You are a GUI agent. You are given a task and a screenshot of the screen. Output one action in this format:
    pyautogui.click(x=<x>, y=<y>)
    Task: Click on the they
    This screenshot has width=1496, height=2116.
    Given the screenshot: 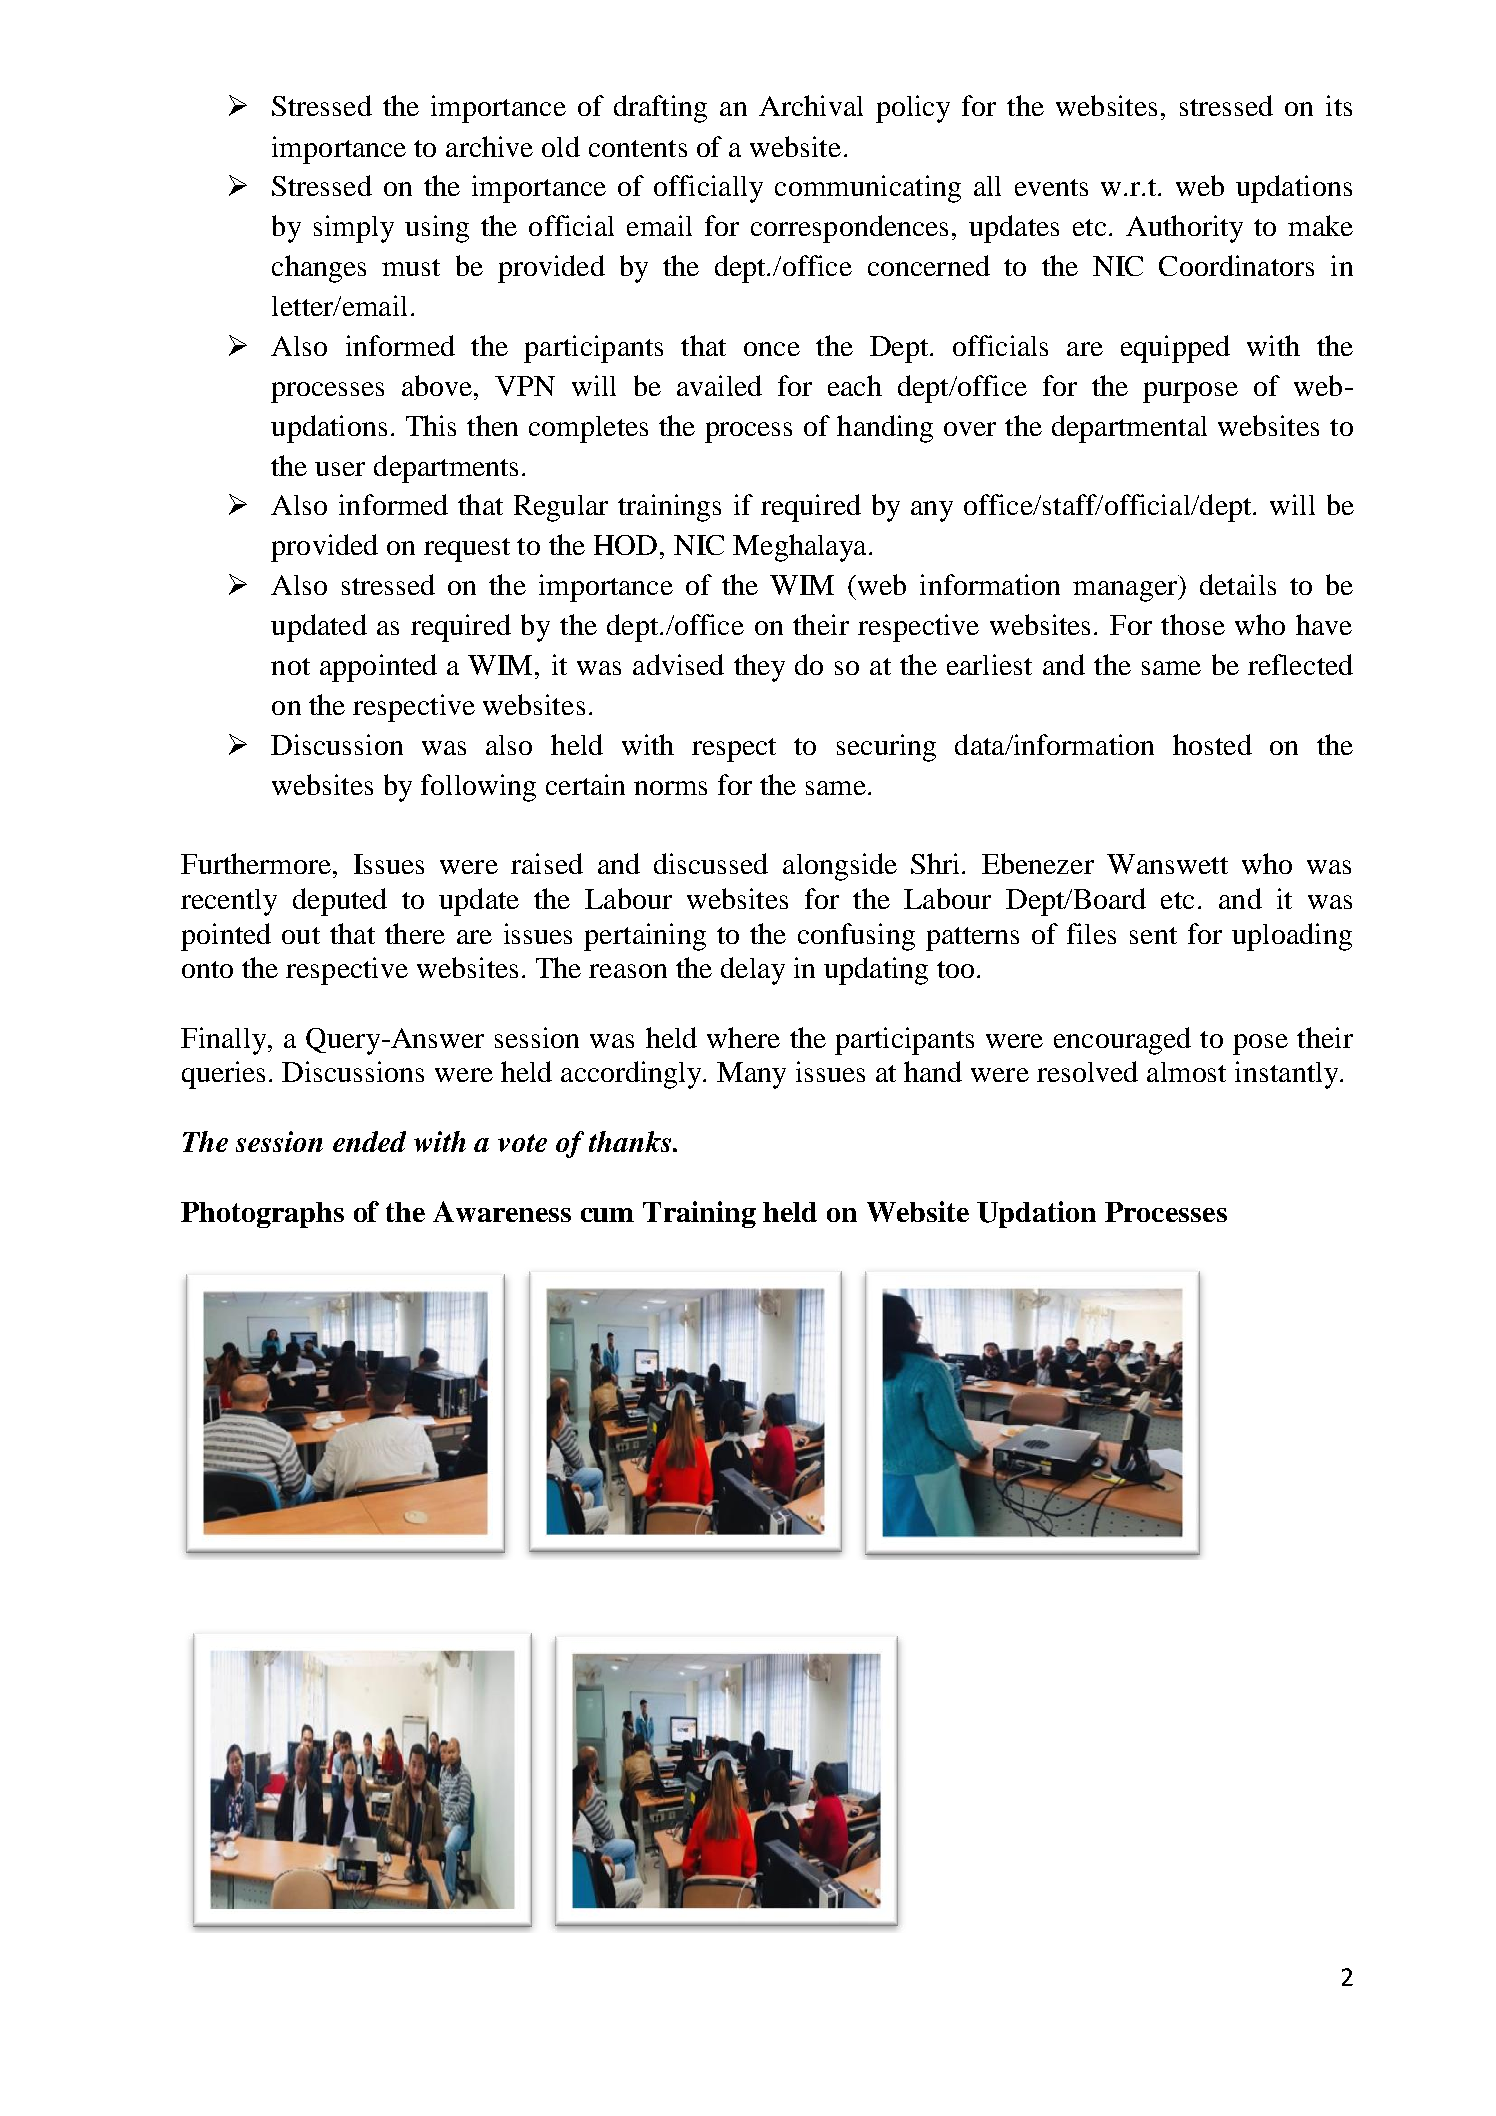 What is the action you would take?
    pyautogui.click(x=759, y=668)
